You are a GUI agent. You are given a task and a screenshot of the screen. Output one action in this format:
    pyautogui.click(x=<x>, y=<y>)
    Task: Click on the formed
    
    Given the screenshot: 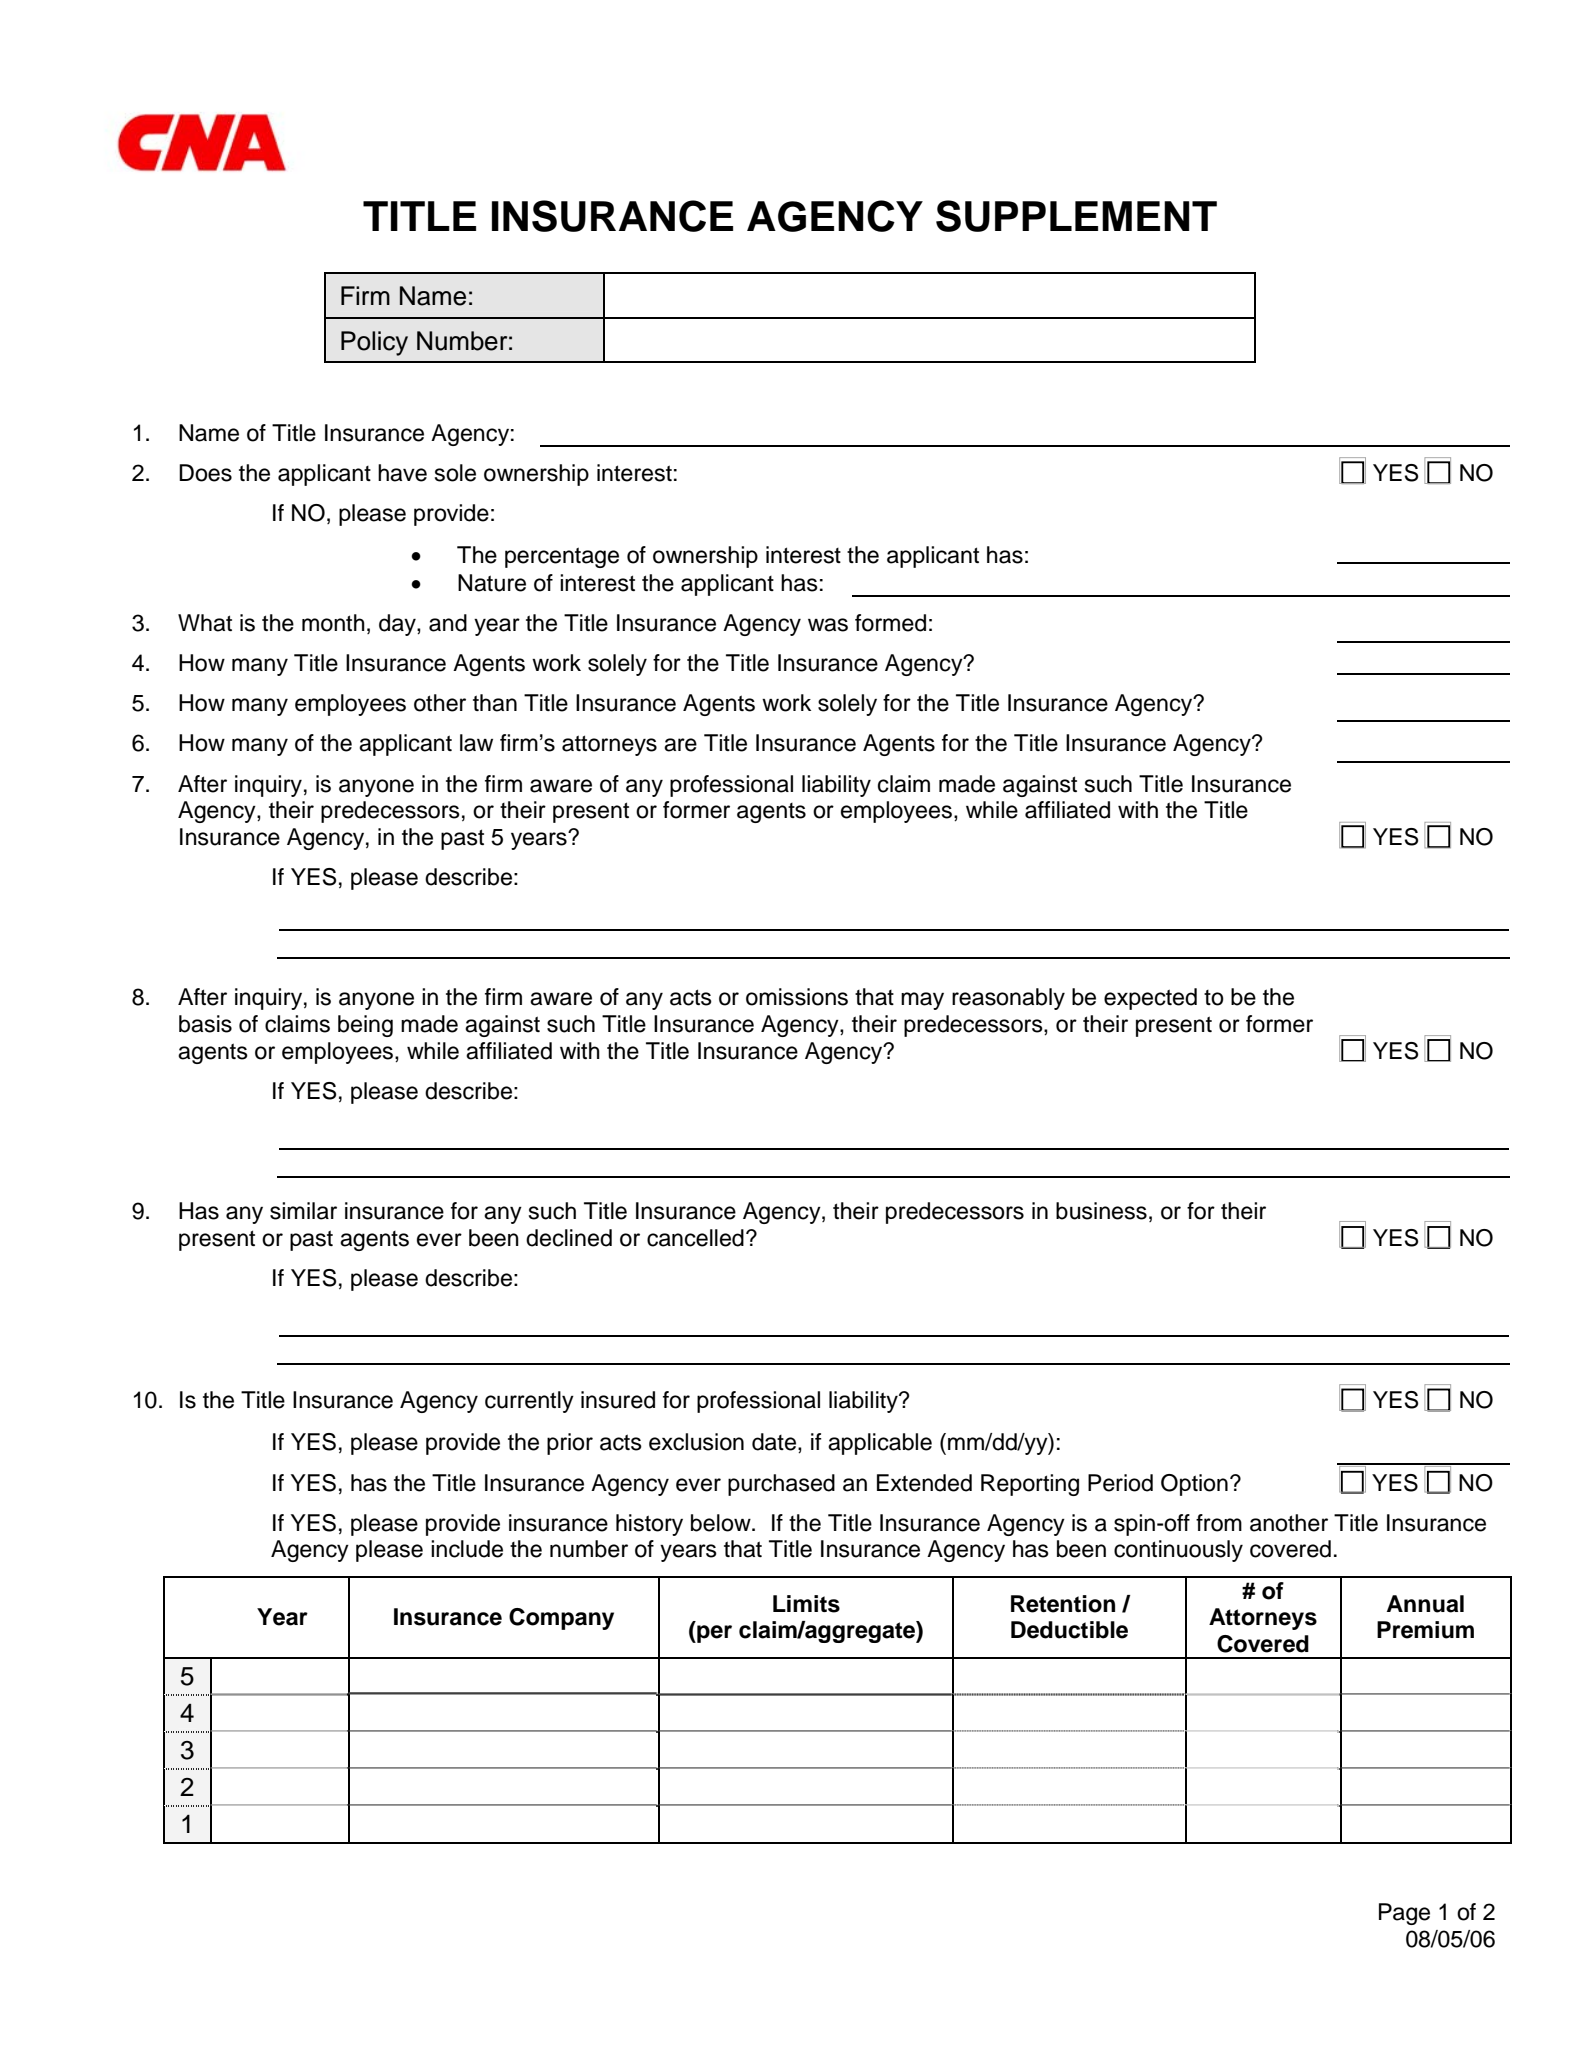 What is the action you would take?
    pyautogui.click(x=890, y=623)
